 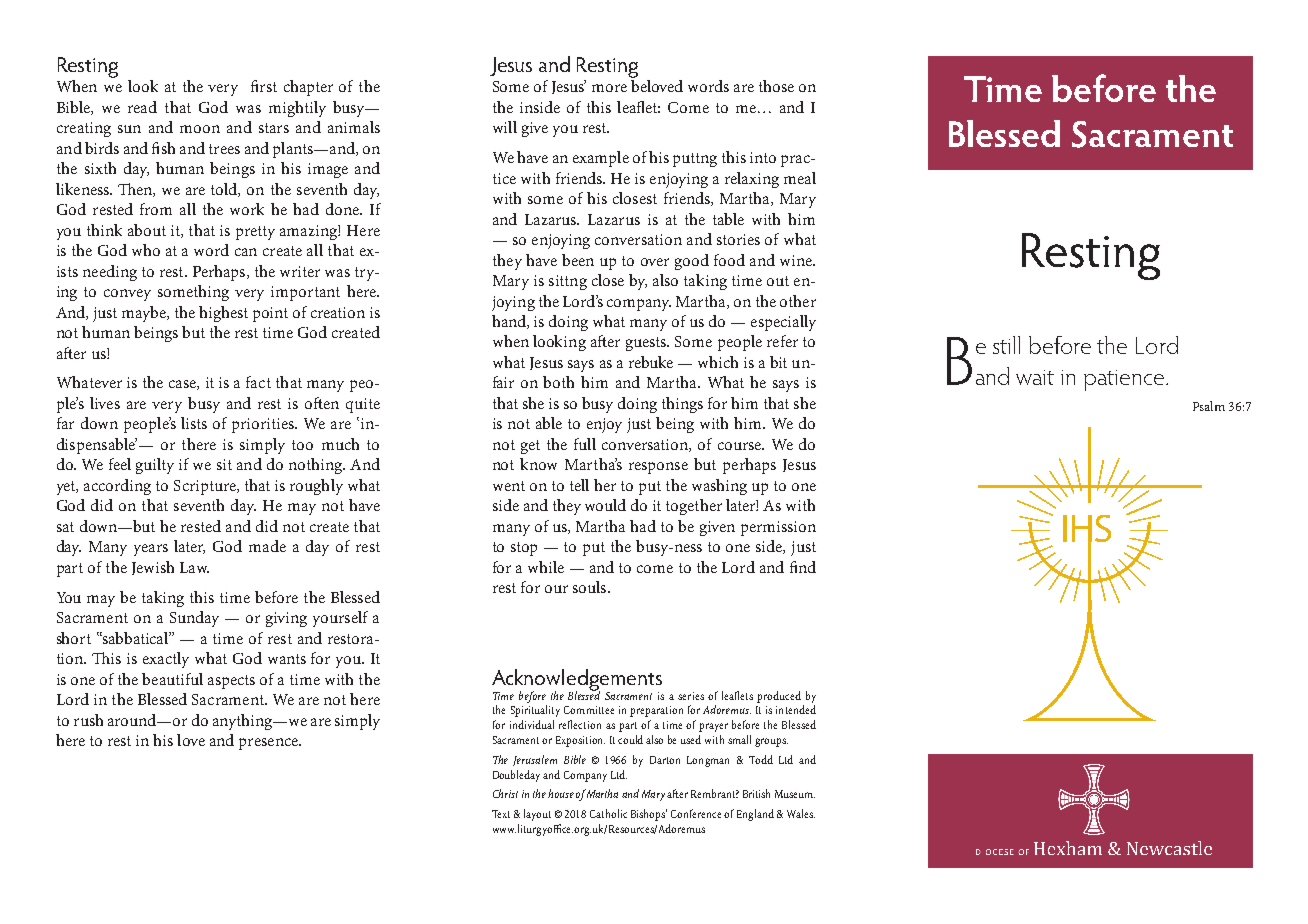 I want to click on Catholic, so click(x=608, y=813).
